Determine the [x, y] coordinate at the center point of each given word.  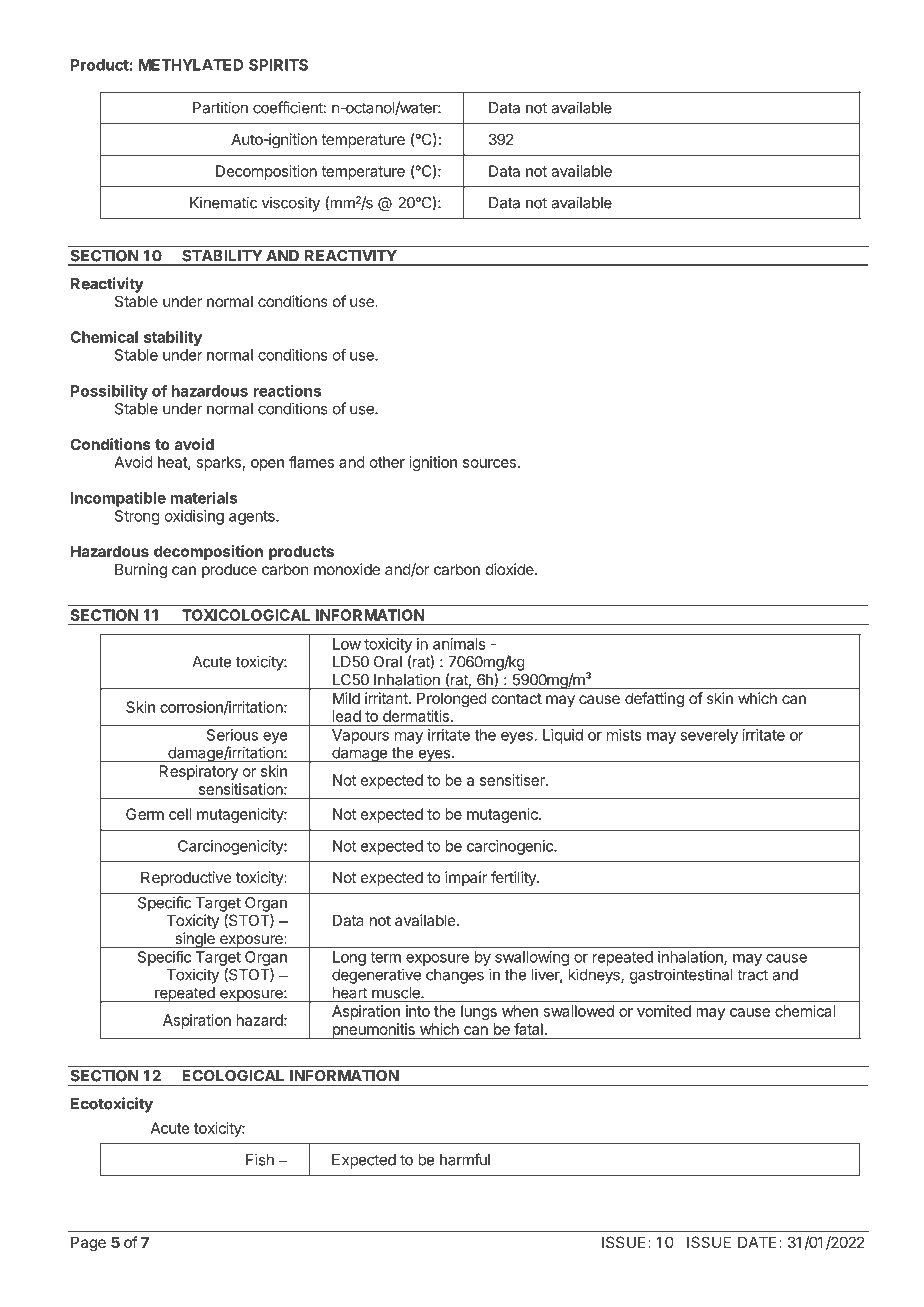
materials [204, 498]
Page [88, 1244]
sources [489, 463]
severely [709, 736]
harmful [465, 1159]
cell [180, 814]
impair [466, 878]
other [387, 462]
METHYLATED [191, 65]
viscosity [291, 204]
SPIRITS [278, 65]
